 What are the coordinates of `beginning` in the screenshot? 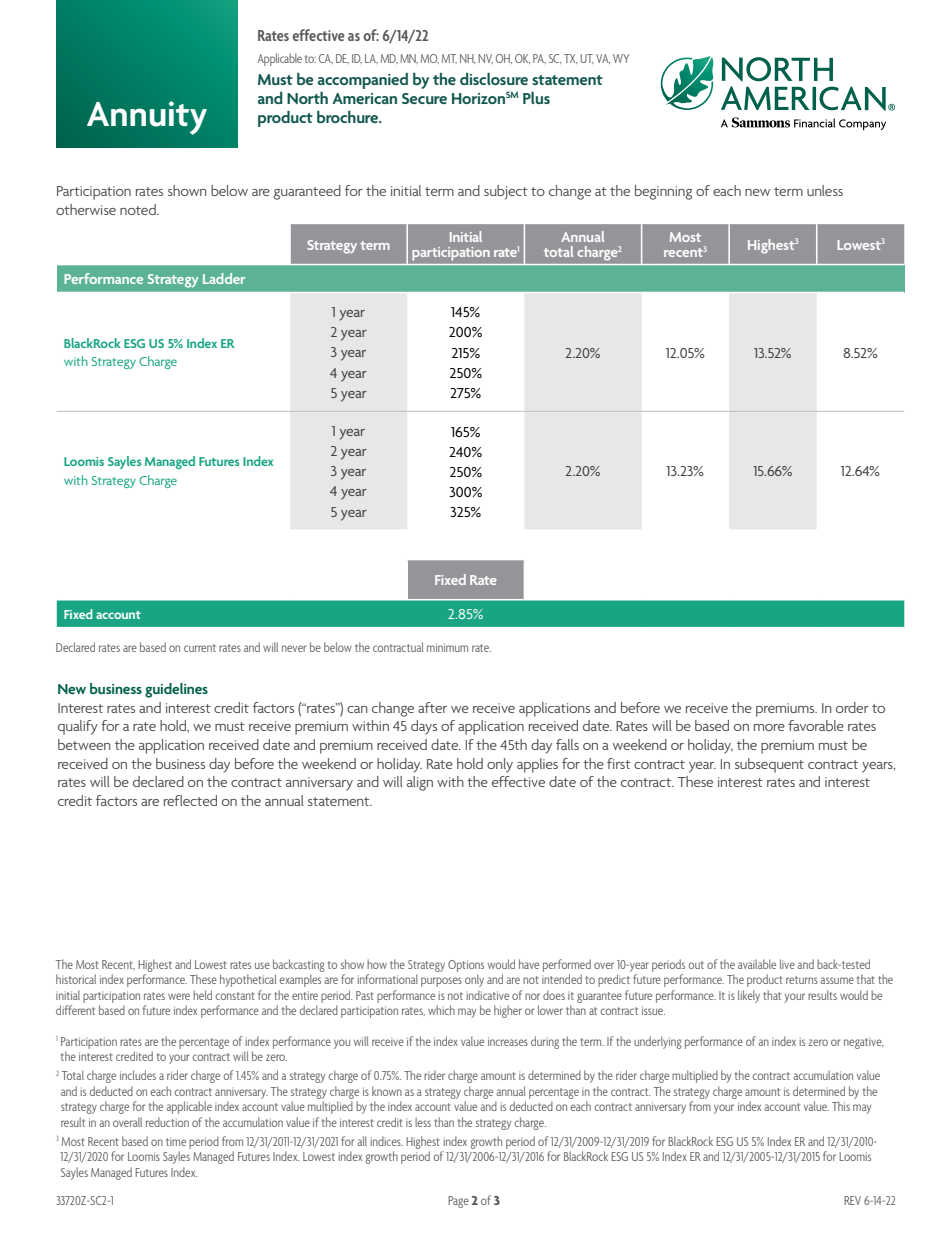 It's located at (663, 192).
